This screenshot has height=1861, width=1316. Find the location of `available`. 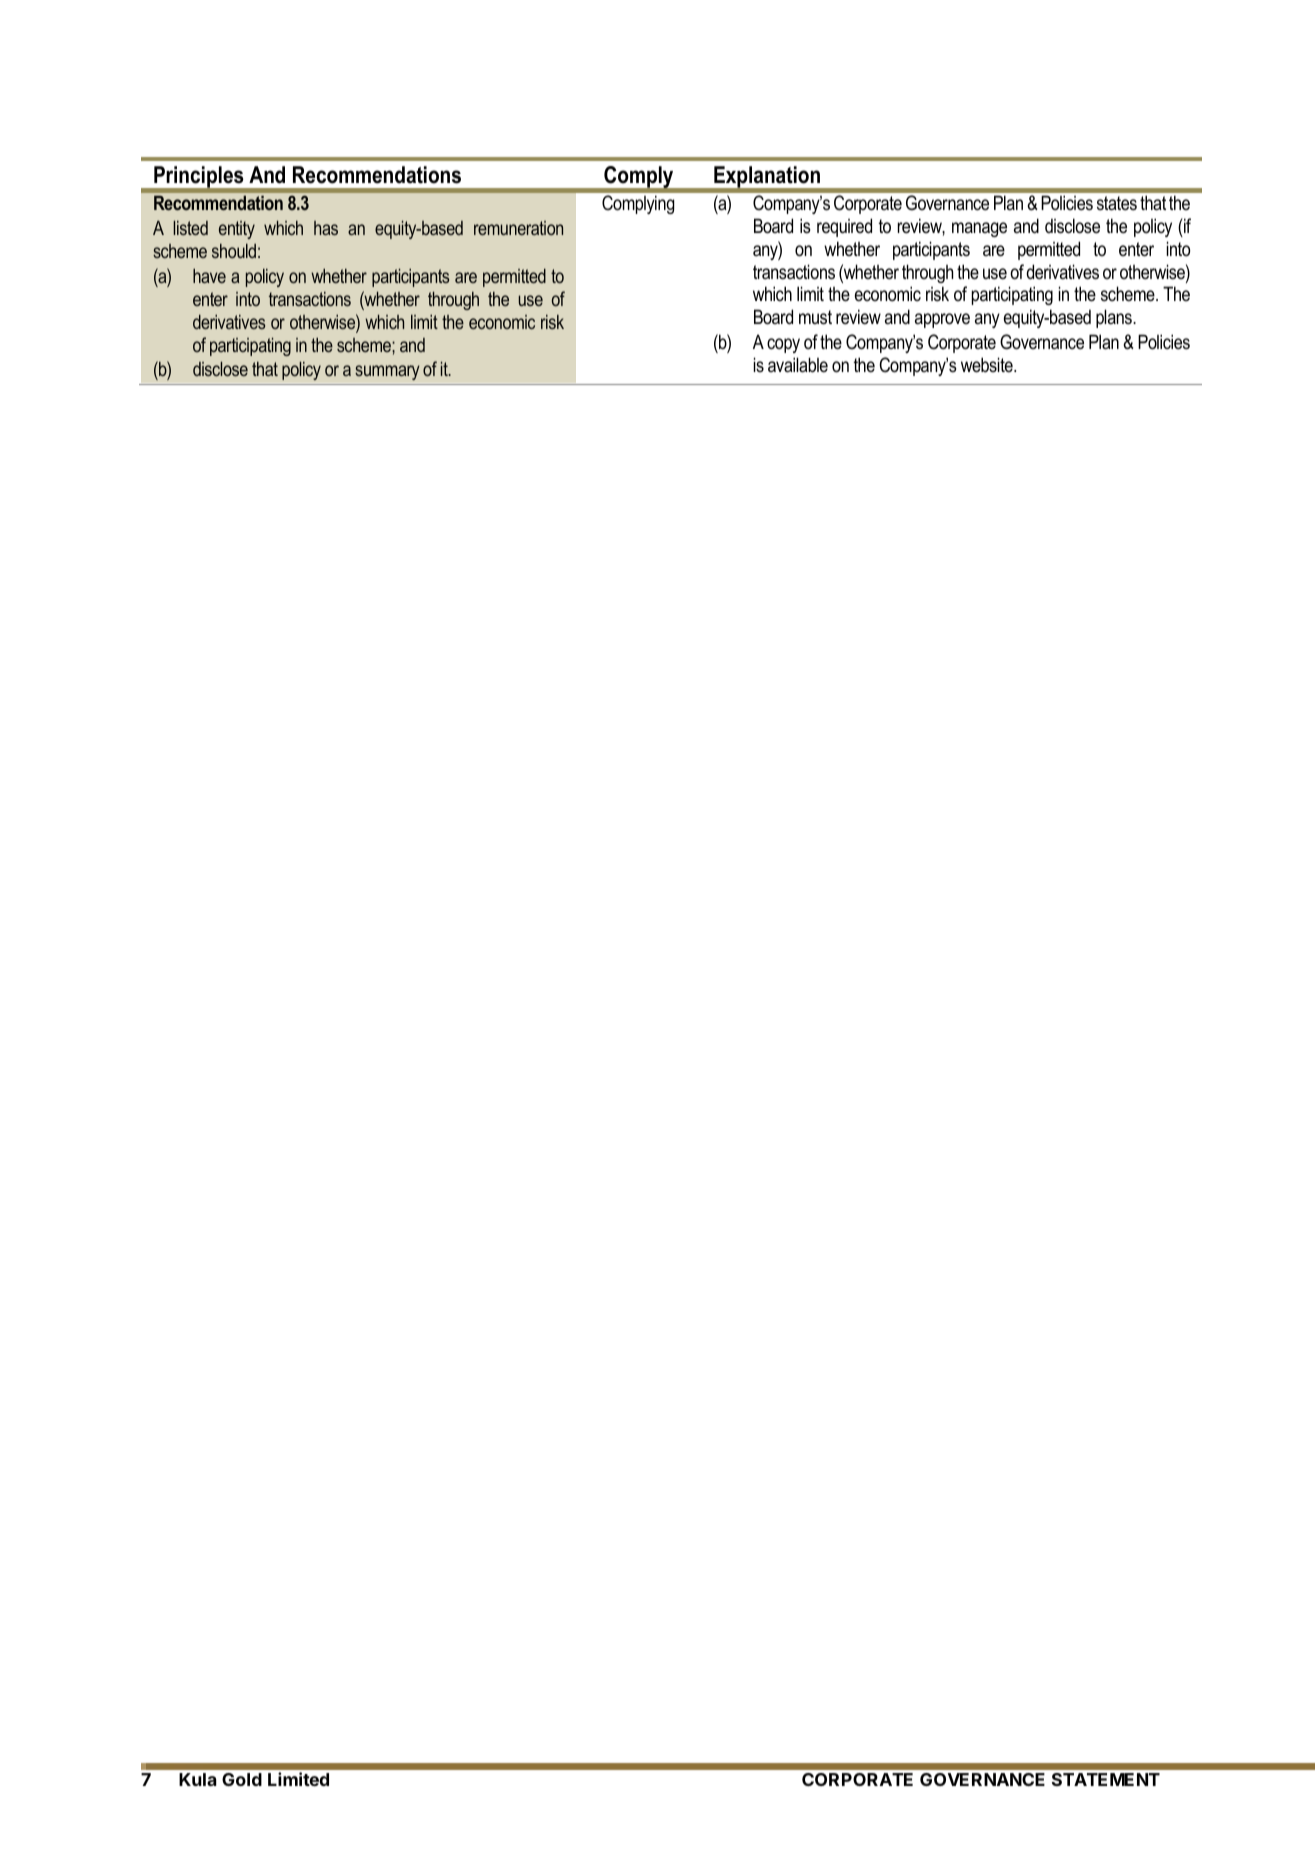

available is located at coordinates (798, 365).
